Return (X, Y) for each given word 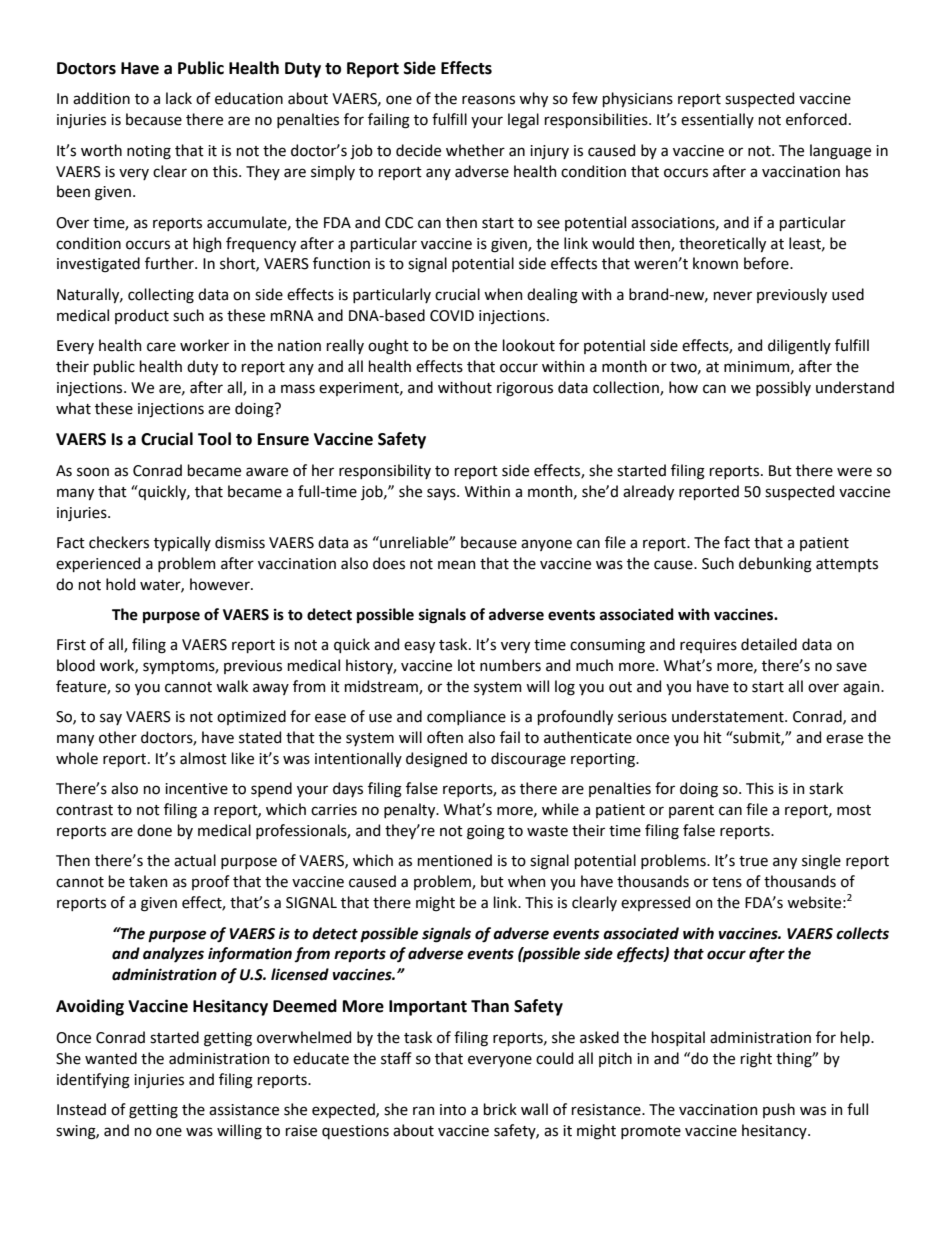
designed (436, 760)
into (453, 1110)
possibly (783, 388)
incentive (196, 789)
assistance (244, 1110)
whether (475, 150)
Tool (214, 439)
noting (149, 152)
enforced (816, 119)
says (442, 494)
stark (826, 788)
